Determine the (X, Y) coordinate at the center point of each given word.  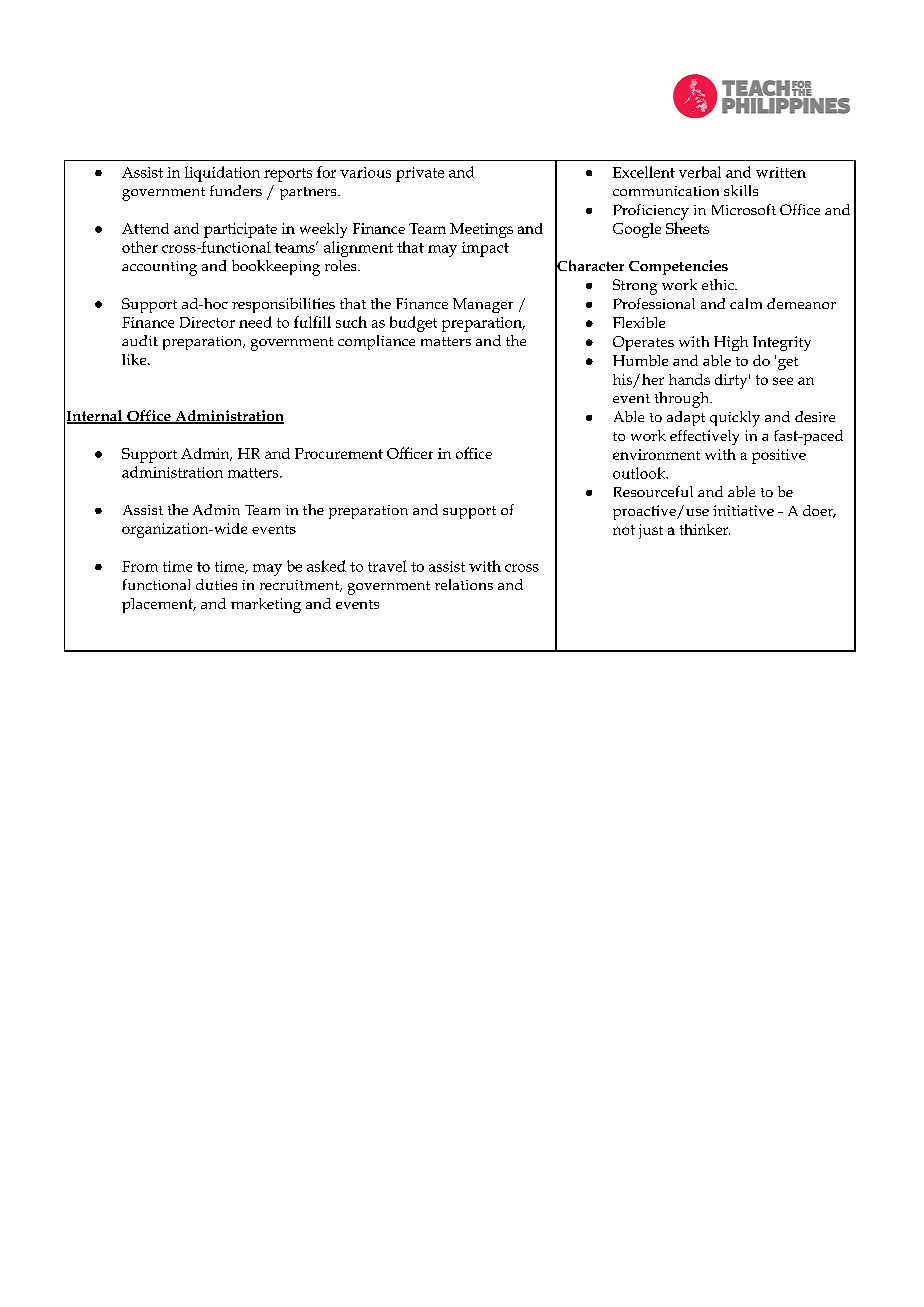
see (783, 381)
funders (236, 190)
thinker (705, 529)
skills (741, 190)
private (420, 174)
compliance (376, 342)
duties (216, 584)
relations (464, 584)
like (135, 359)
